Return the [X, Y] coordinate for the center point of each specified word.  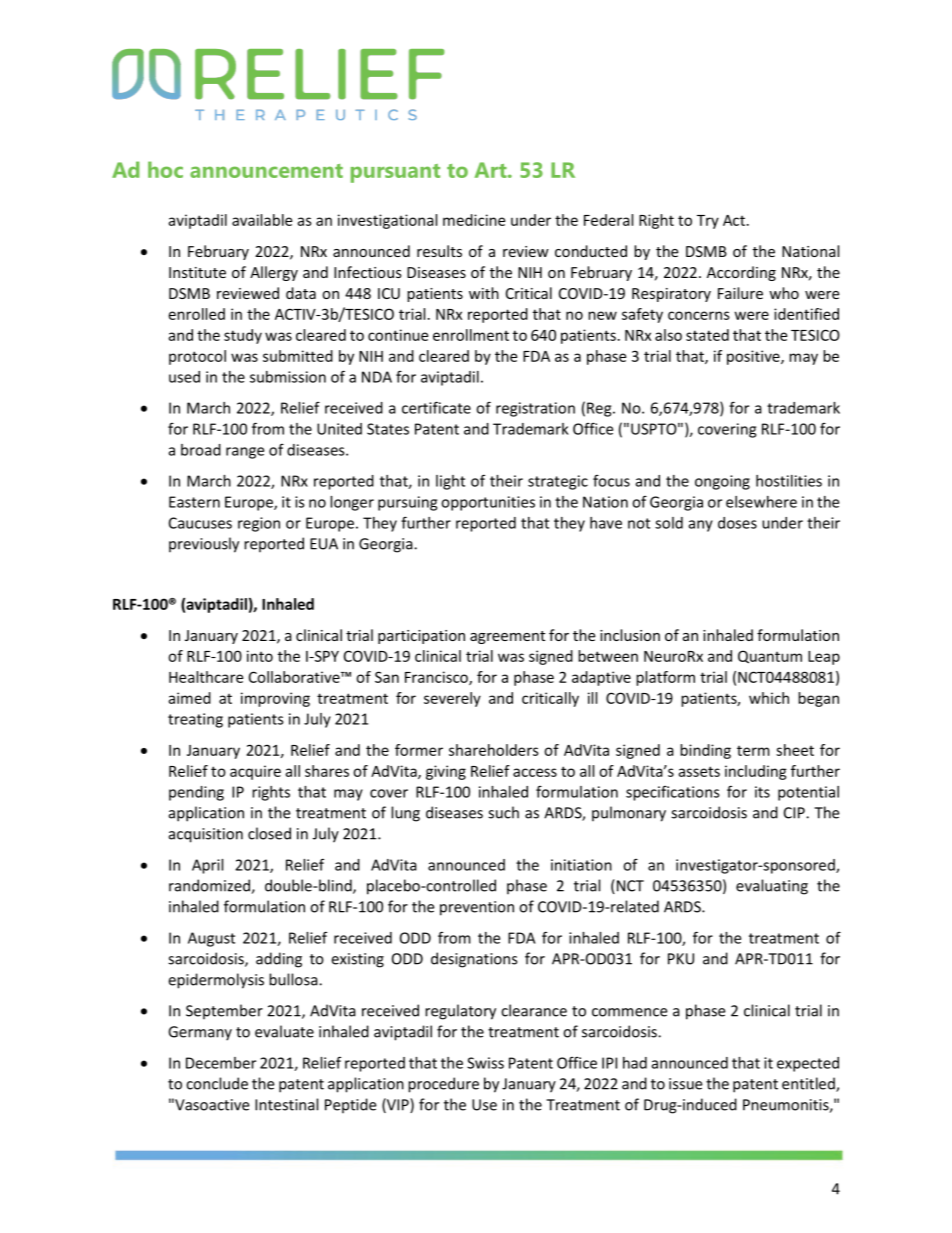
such [503, 812]
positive [754, 357]
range [245, 453]
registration [535, 409]
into [260, 656]
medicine [474, 220]
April [207, 866]
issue [685, 1084]
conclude [217, 1083]
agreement [507, 637]
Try [708, 222]
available [262, 220]
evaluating [772, 887]
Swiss [485, 1063]
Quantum [770, 657]
